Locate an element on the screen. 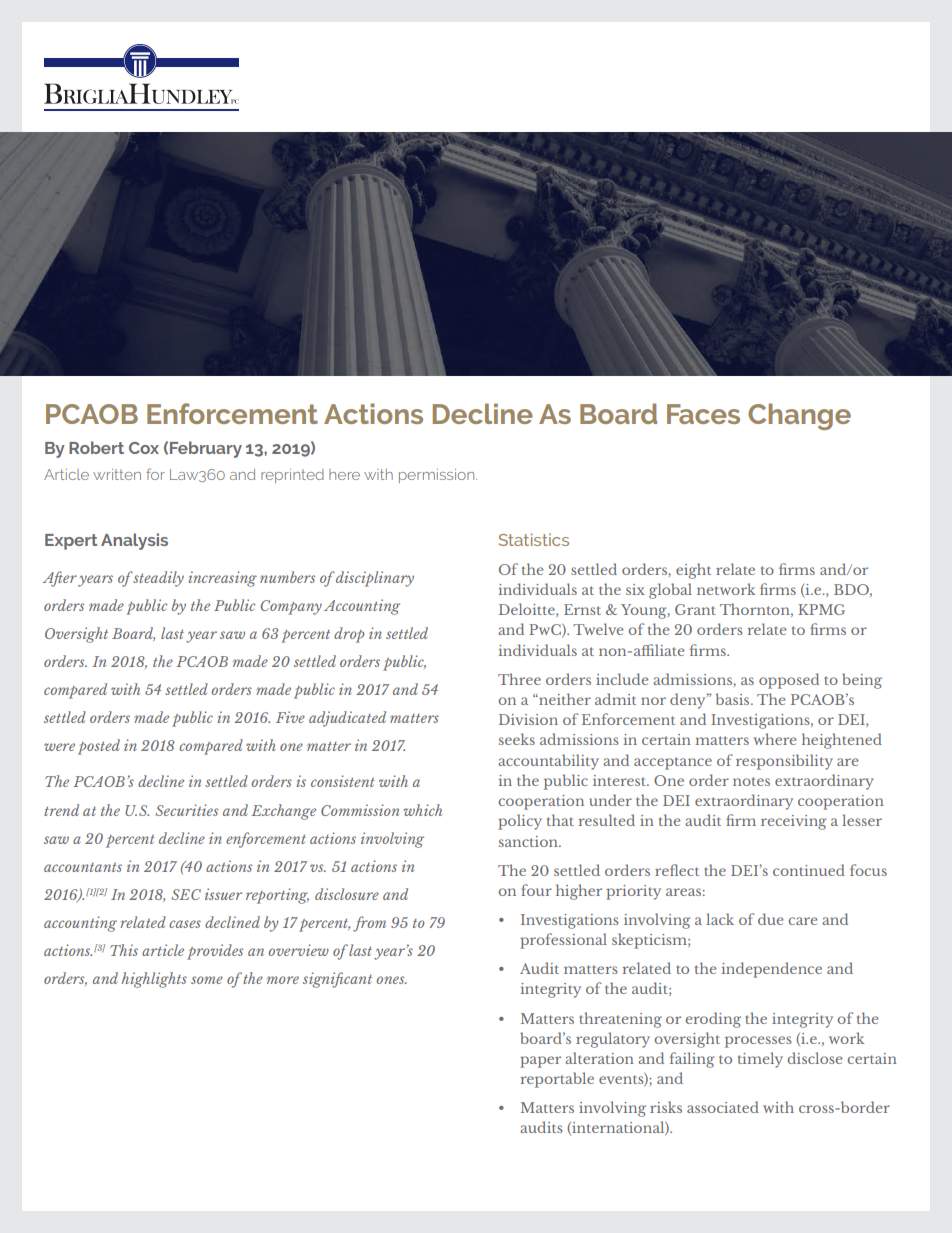  highlights is located at coordinates (154, 980).
